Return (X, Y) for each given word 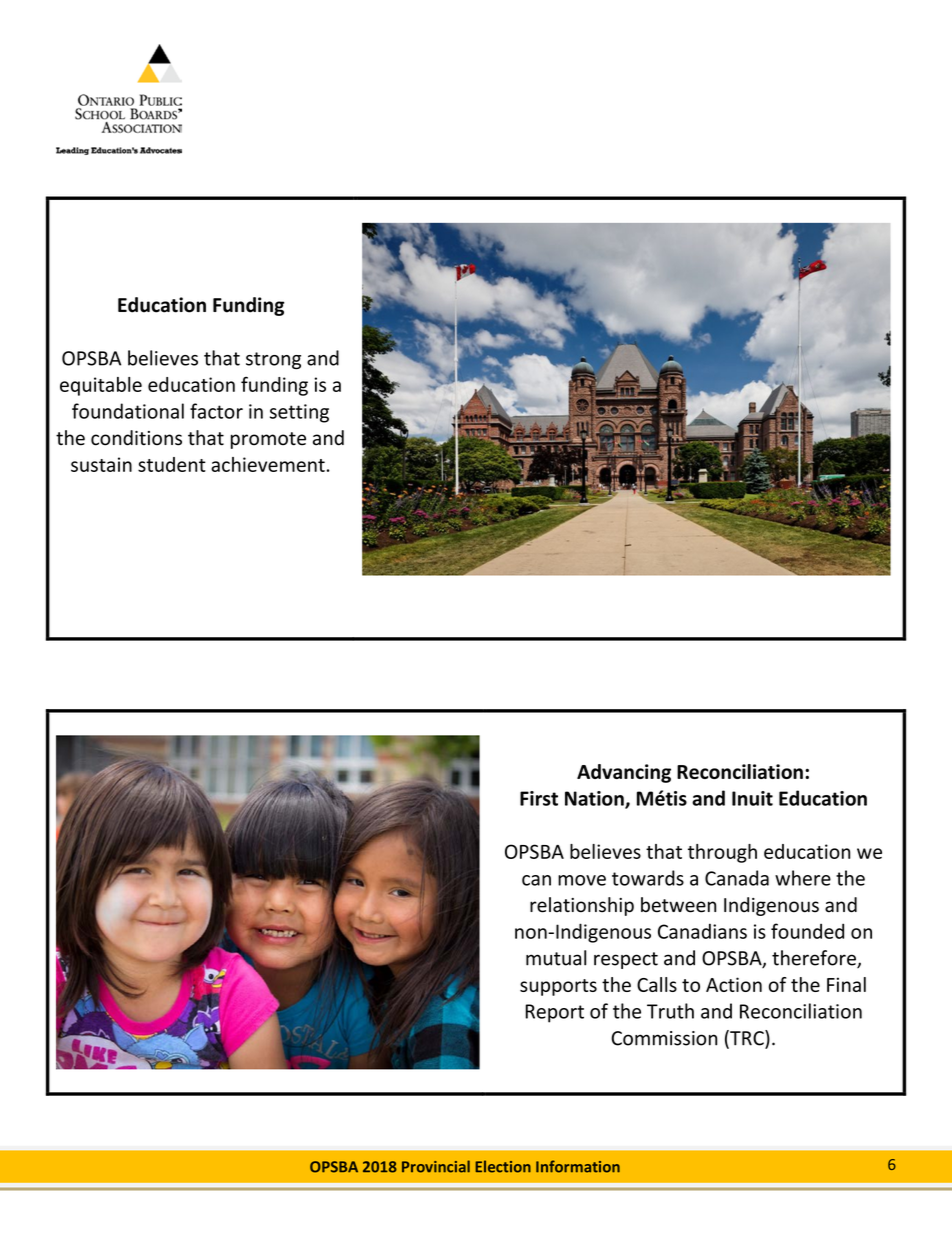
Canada (737, 878)
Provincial (436, 1166)
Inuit (752, 798)
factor (216, 411)
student (172, 464)
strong (273, 360)
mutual (556, 958)
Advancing (624, 773)
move (582, 880)
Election (503, 1166)
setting (299, 413)
